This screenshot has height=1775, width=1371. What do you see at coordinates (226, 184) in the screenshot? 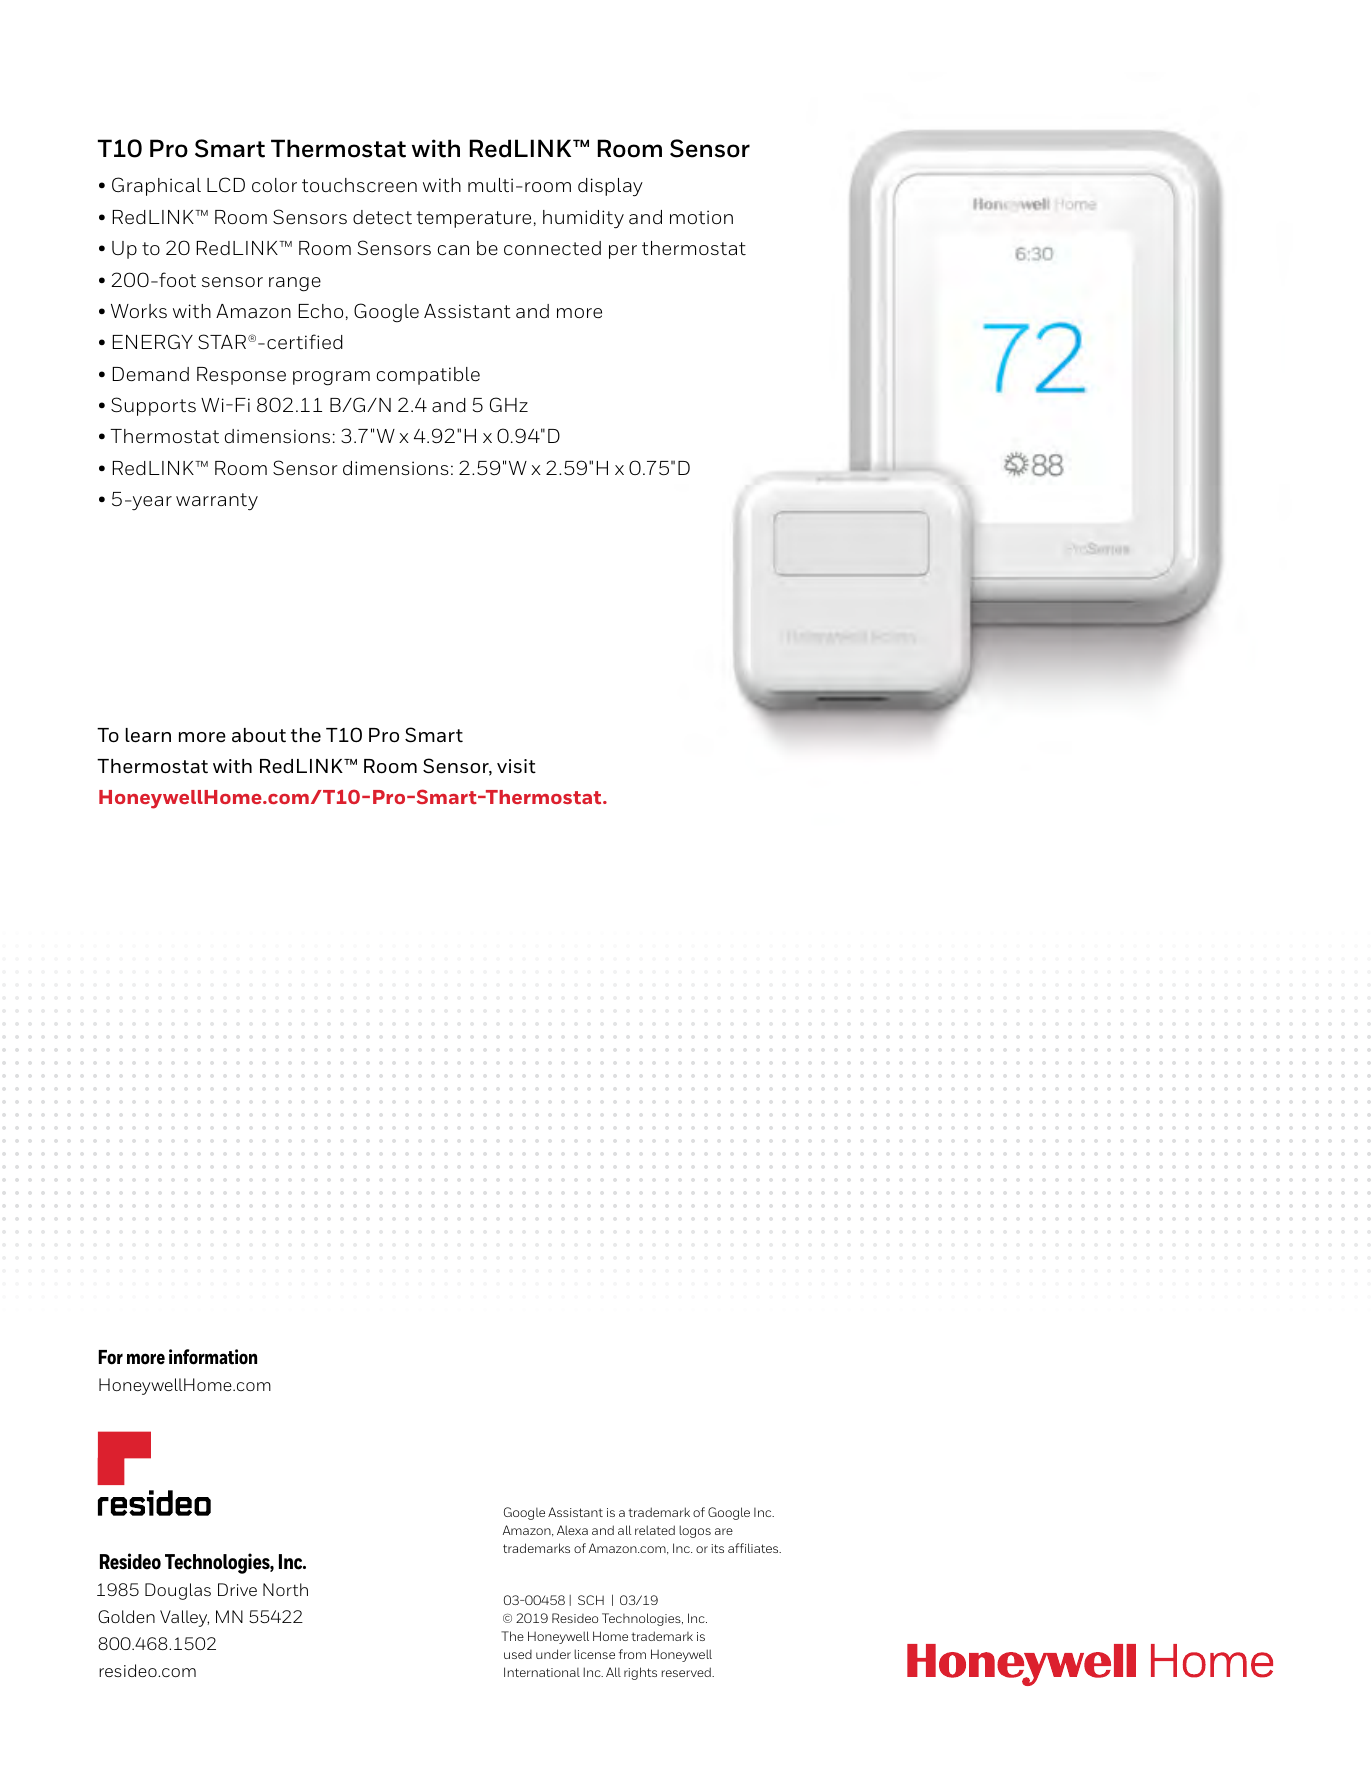
I see `LCD` at bounding box center [226, 184].
